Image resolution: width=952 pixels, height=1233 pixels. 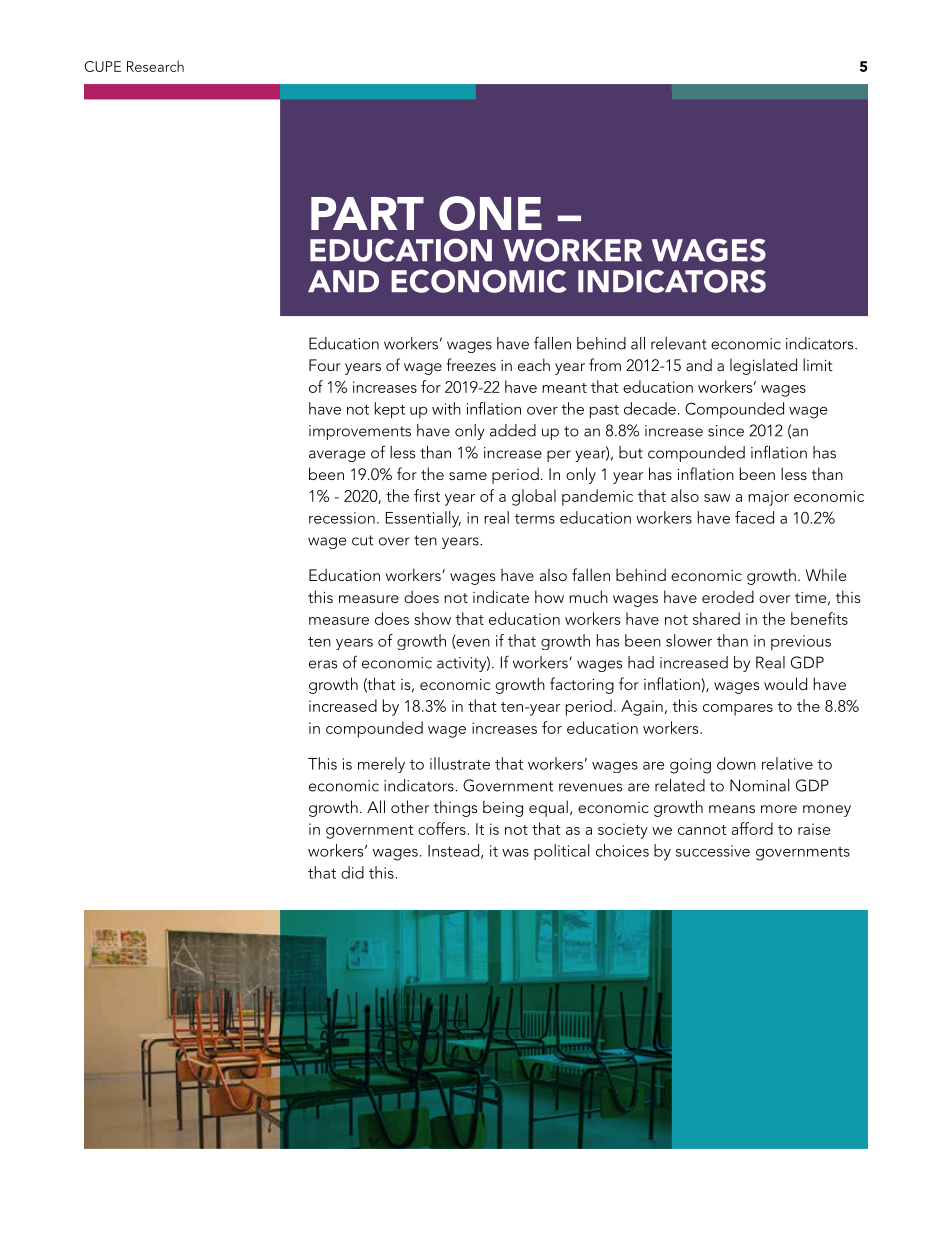 I want to click on relevant, so click(x=679, y=343).
